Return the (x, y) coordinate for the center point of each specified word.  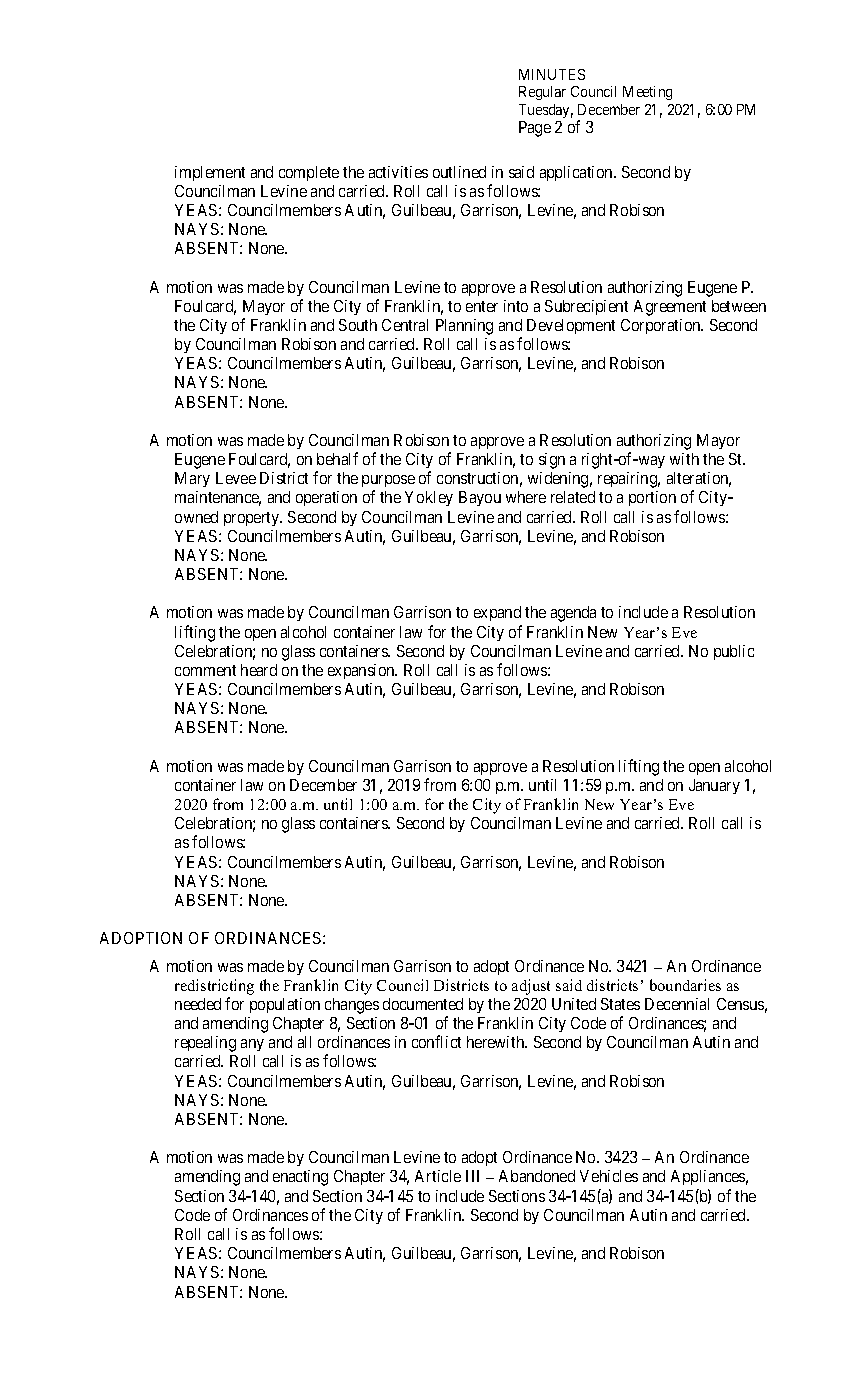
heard (259, 670)
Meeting (647, 93)
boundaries (685, 985)
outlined (459, 172)
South (358, 325)
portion (652, 498)
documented (423, 1004)
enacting (300, 1178)
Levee (236, 478)
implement (210, 173)
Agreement (670, 308)
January (714, 786)
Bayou (480, 498)
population (285, 1005)
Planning (464, 327)
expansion (362, 671)
